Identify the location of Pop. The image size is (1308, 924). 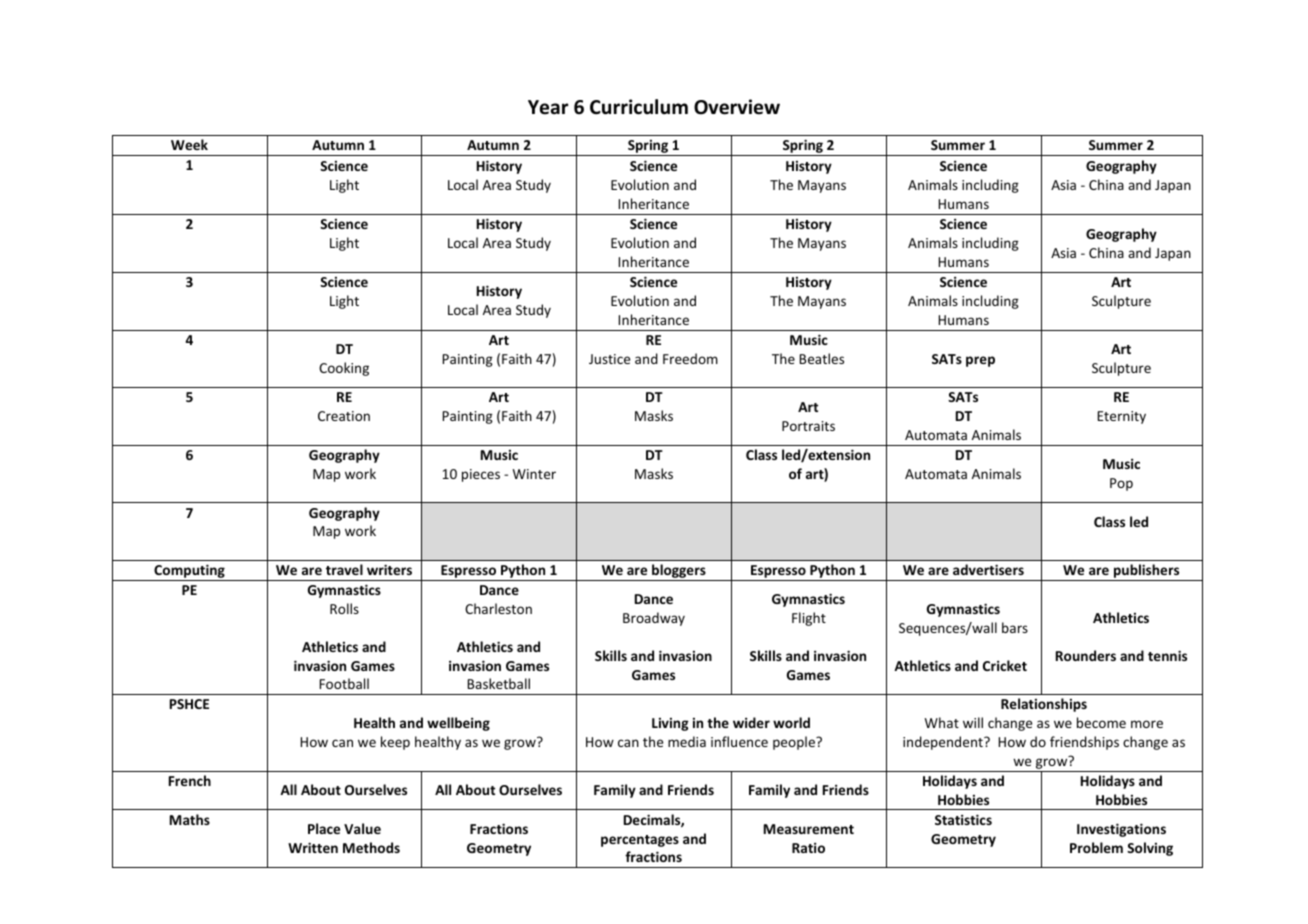
(1121, 484).
